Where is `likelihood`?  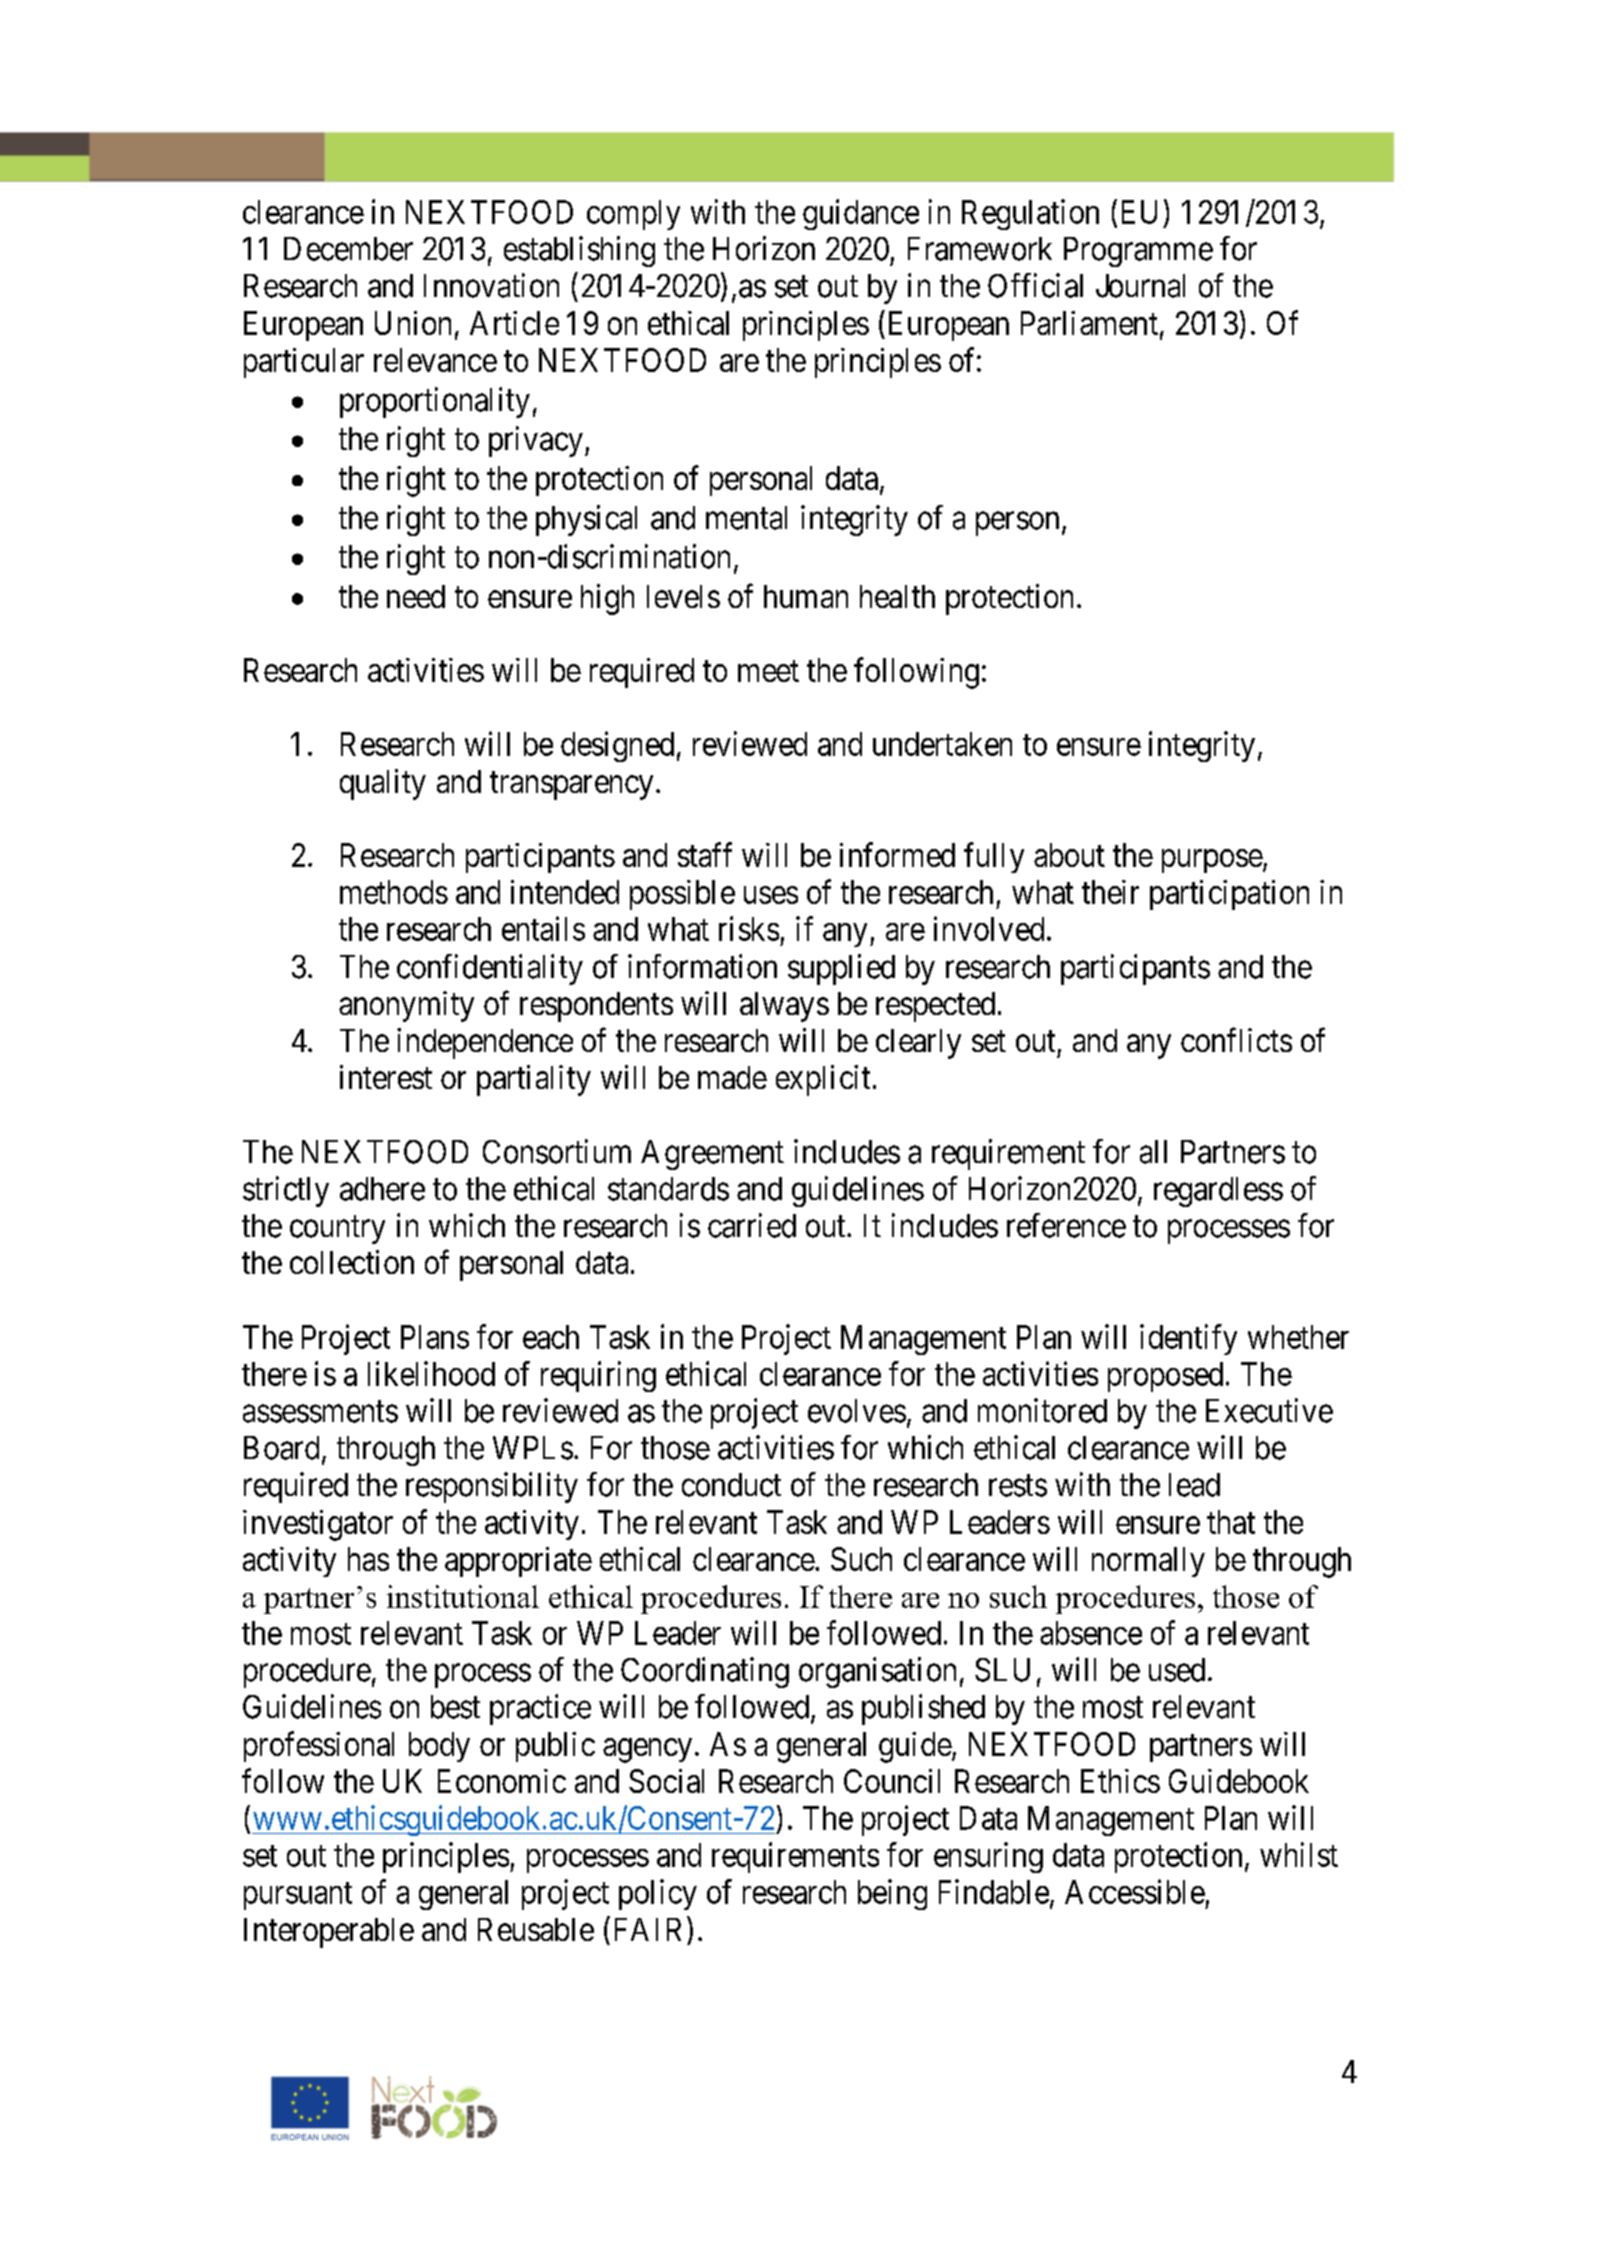
likelihood is located at coordinates (431, 1373).
